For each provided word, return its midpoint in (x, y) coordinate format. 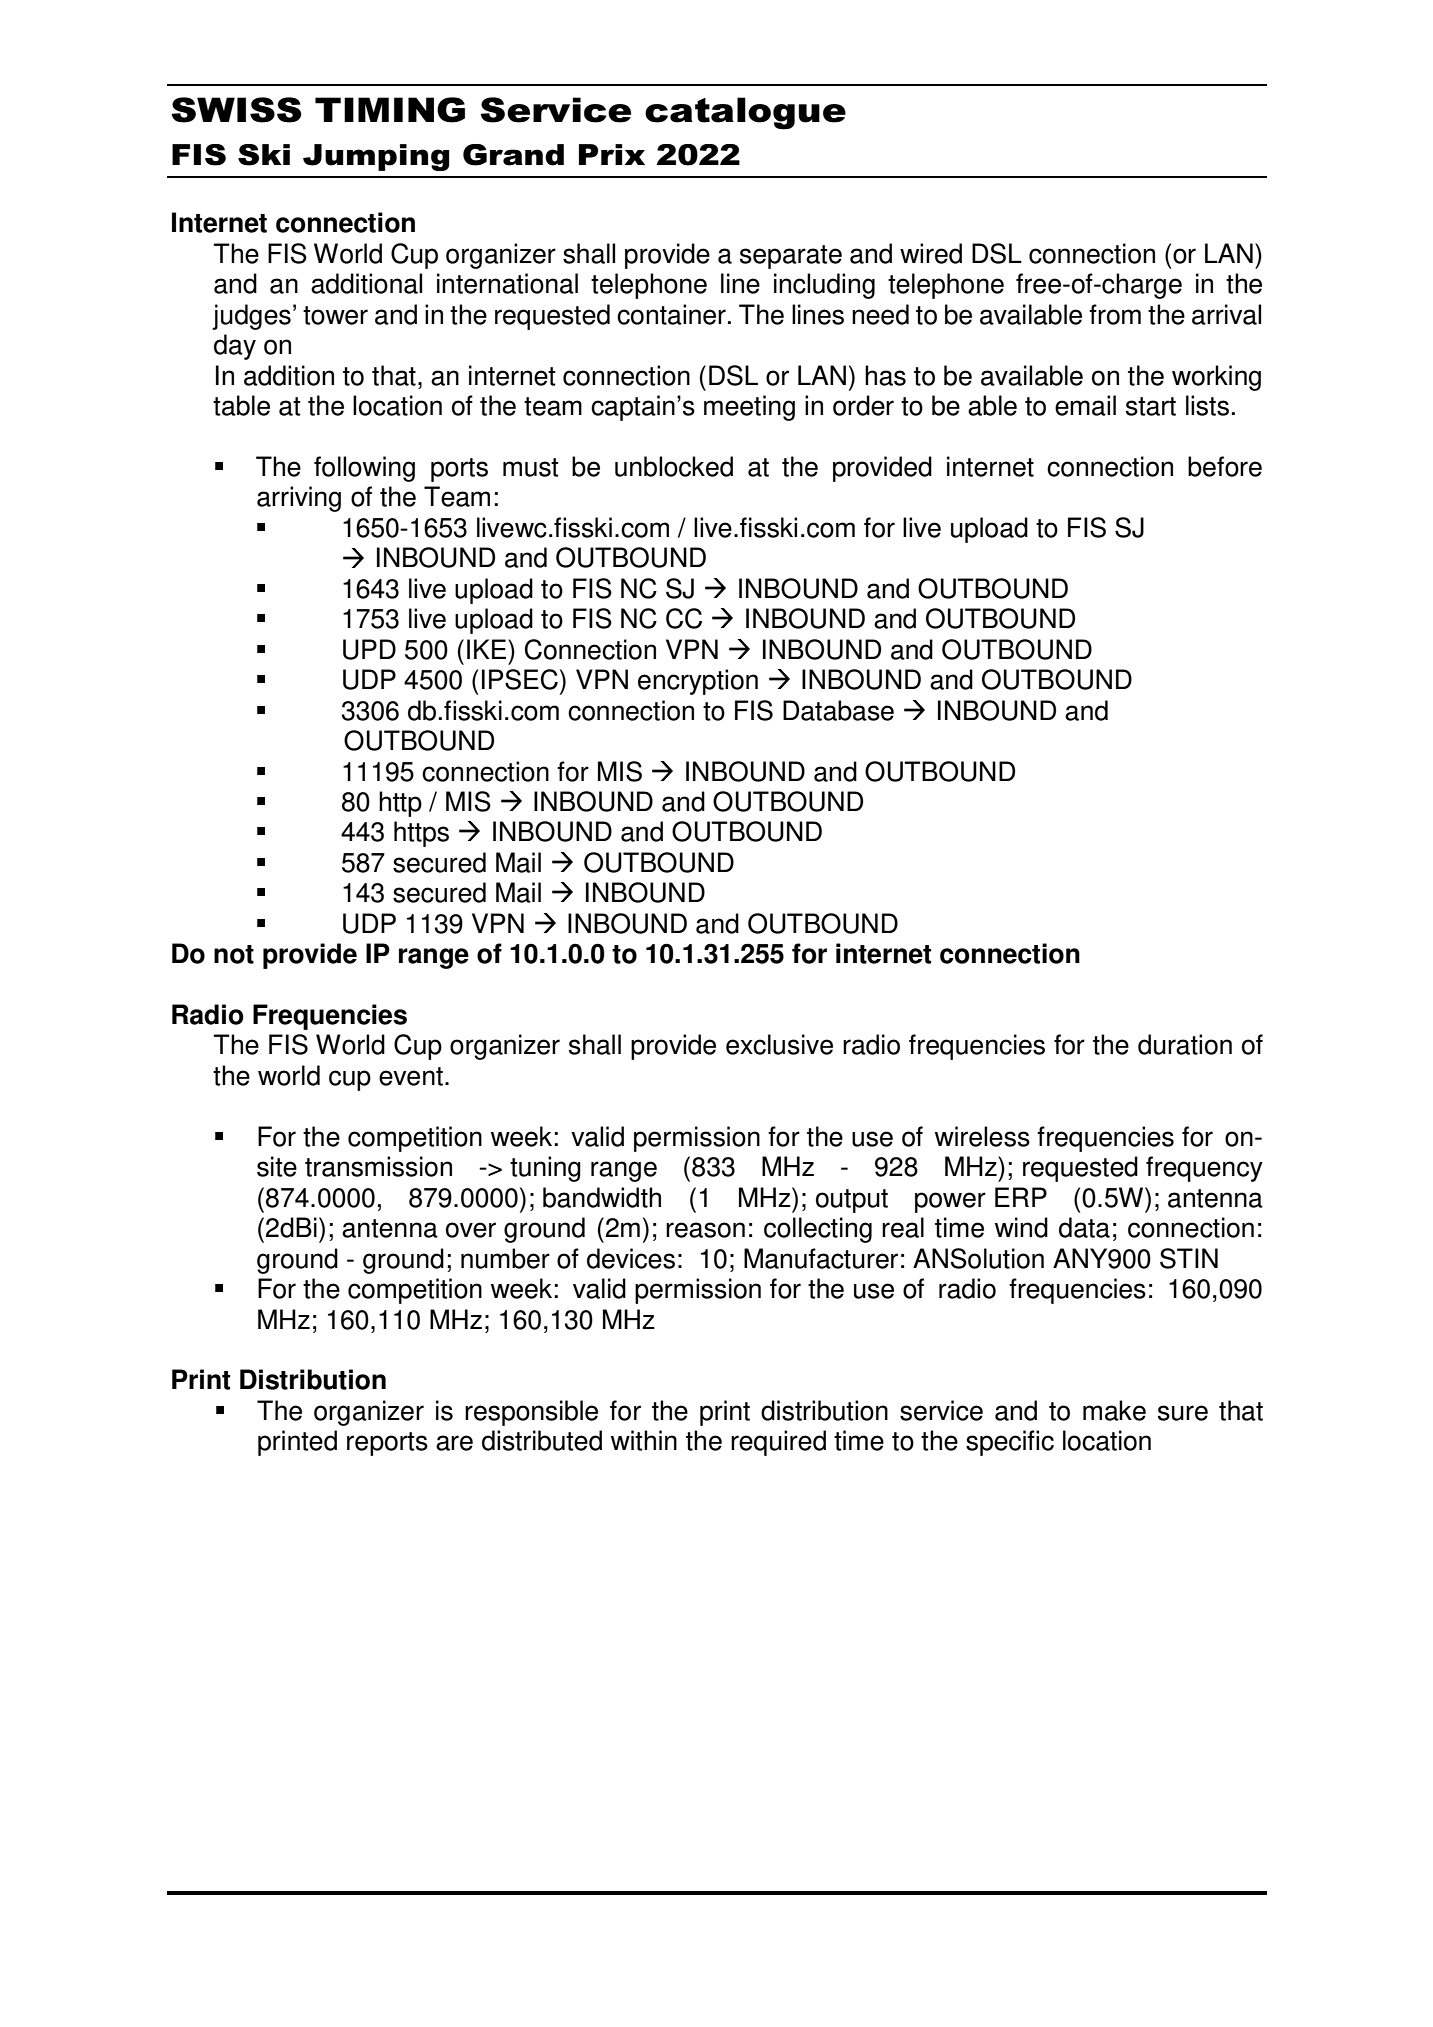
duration (1185, 1044)
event (411, 1076)
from (1115, 314)
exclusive (779, 1044)
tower (335, 315)
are (454, 1443)
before (1225, 466)
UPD (369, 649)
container (671, 314)
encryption (698, 682)
